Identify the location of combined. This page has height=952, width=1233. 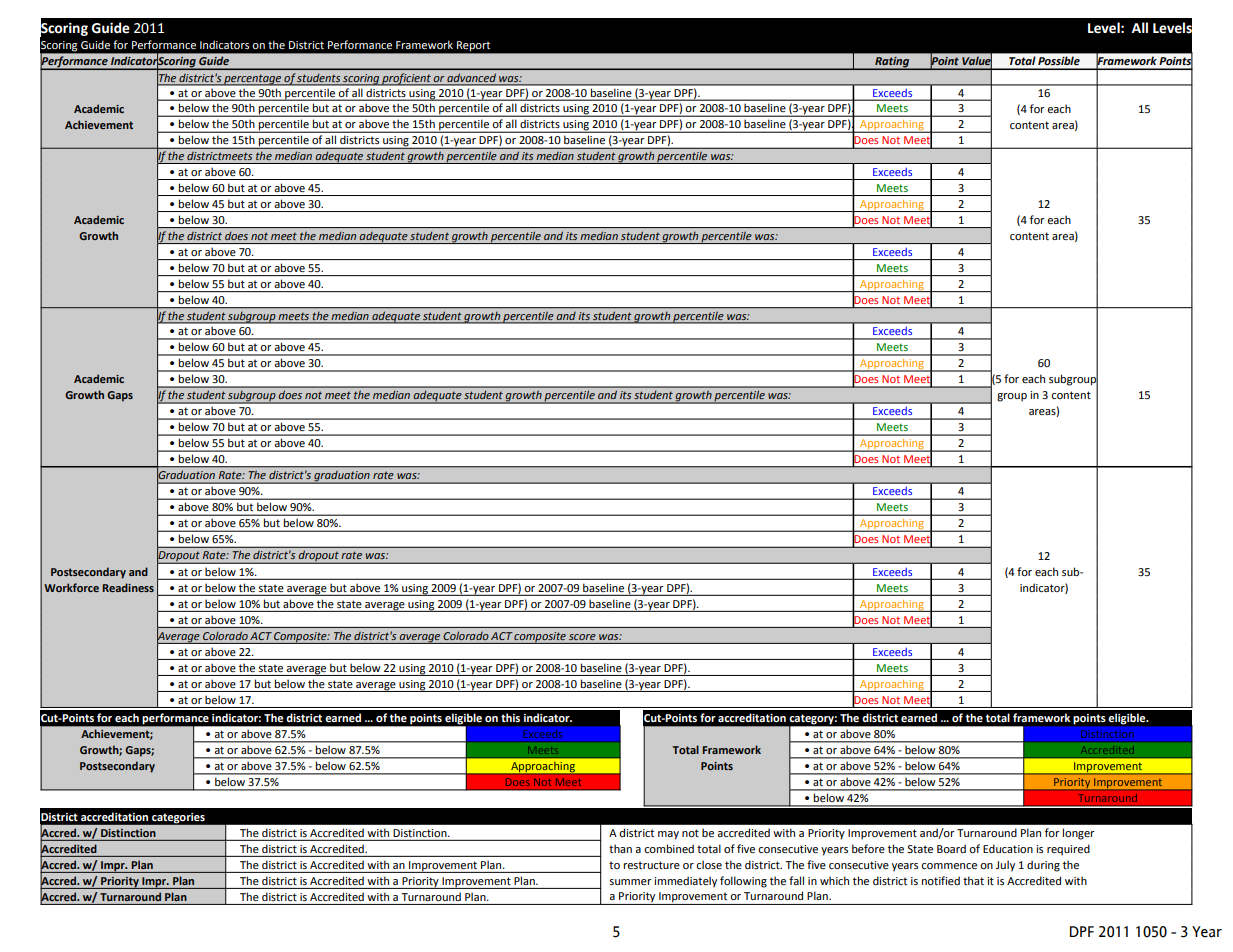
(669, 848).
